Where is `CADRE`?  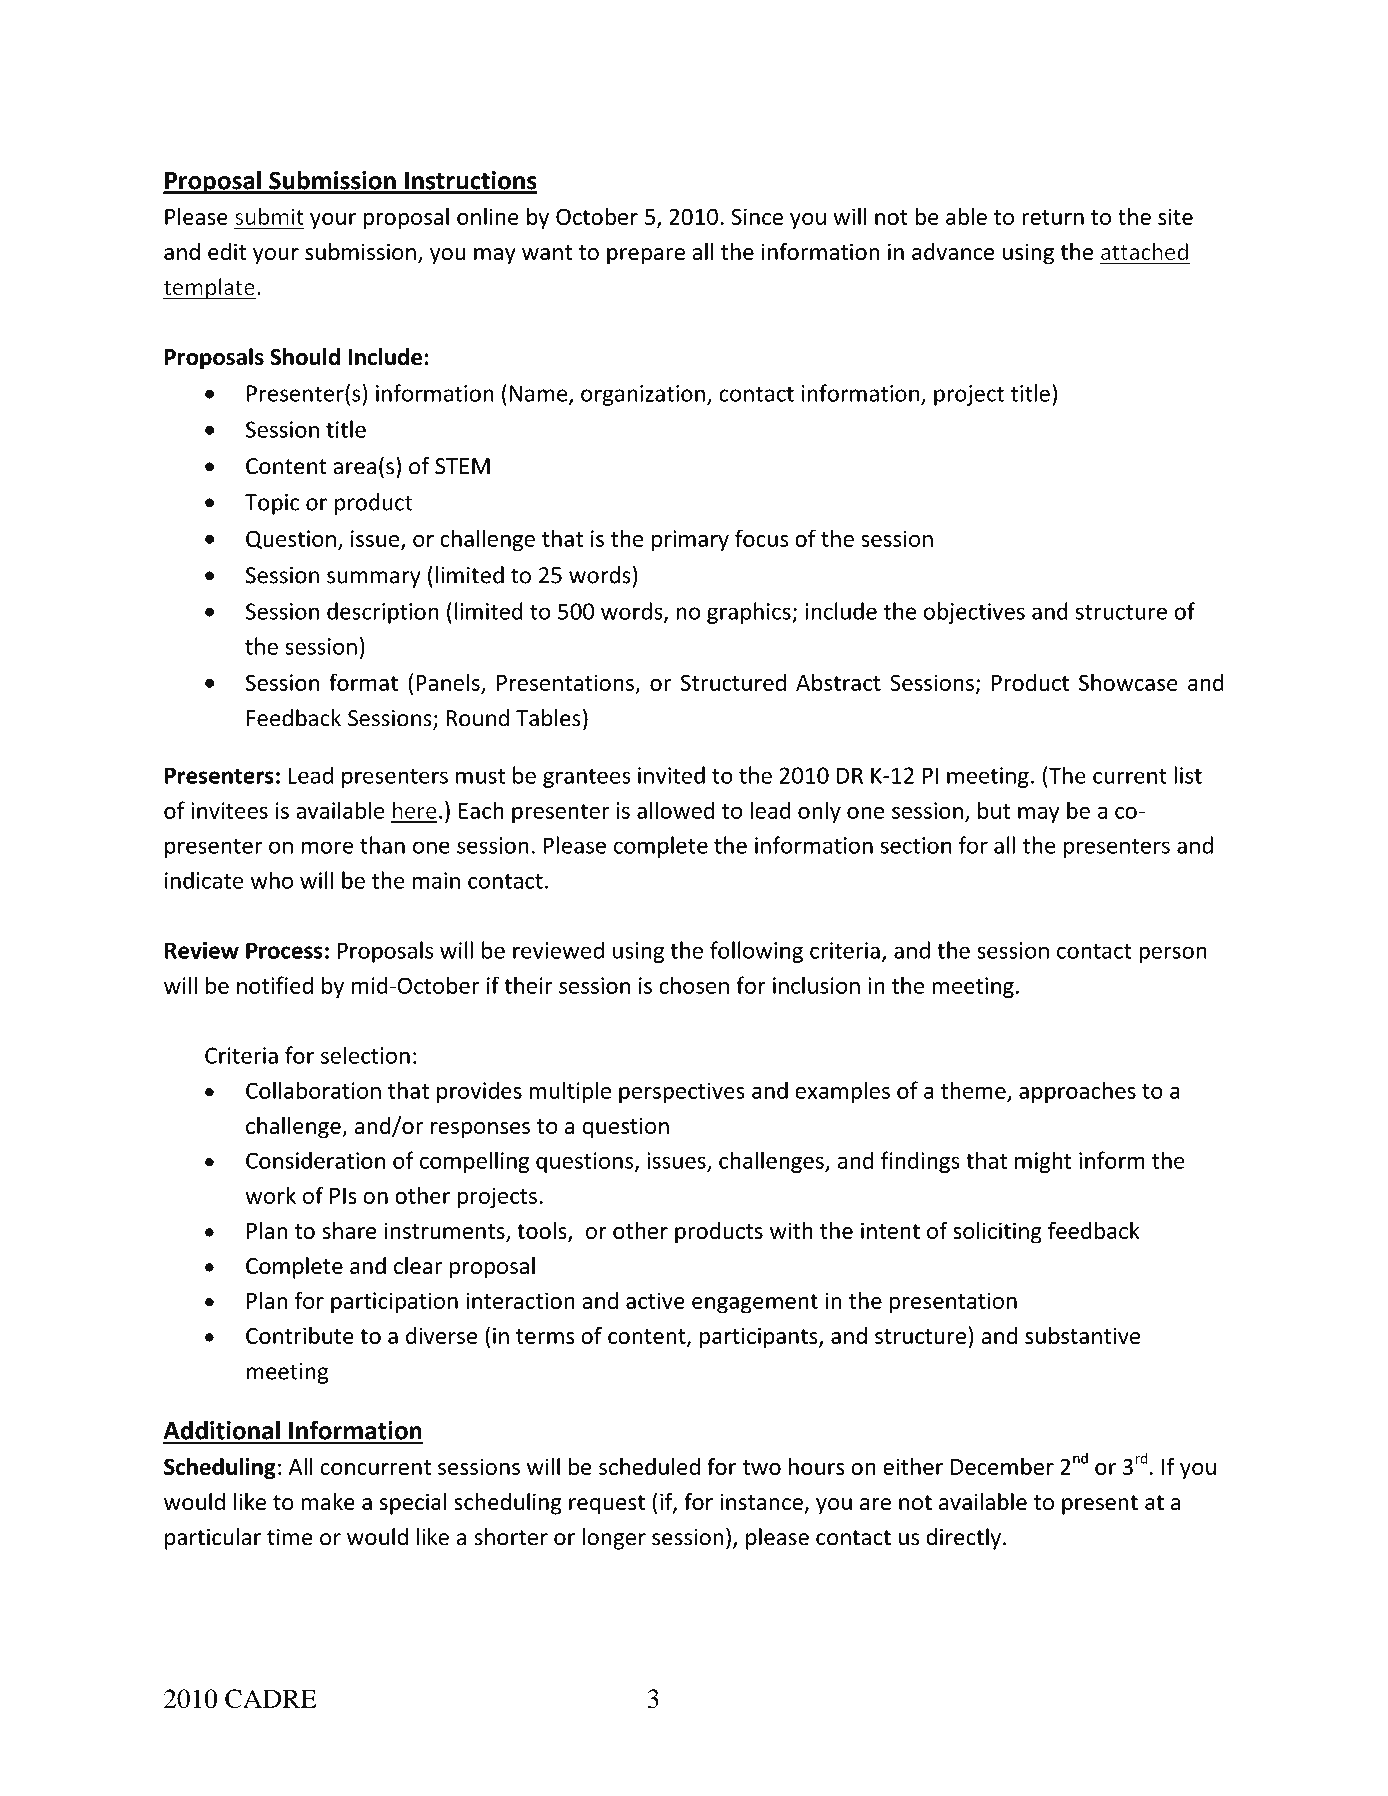 CADRE is located at coordinates (271, 1699).
